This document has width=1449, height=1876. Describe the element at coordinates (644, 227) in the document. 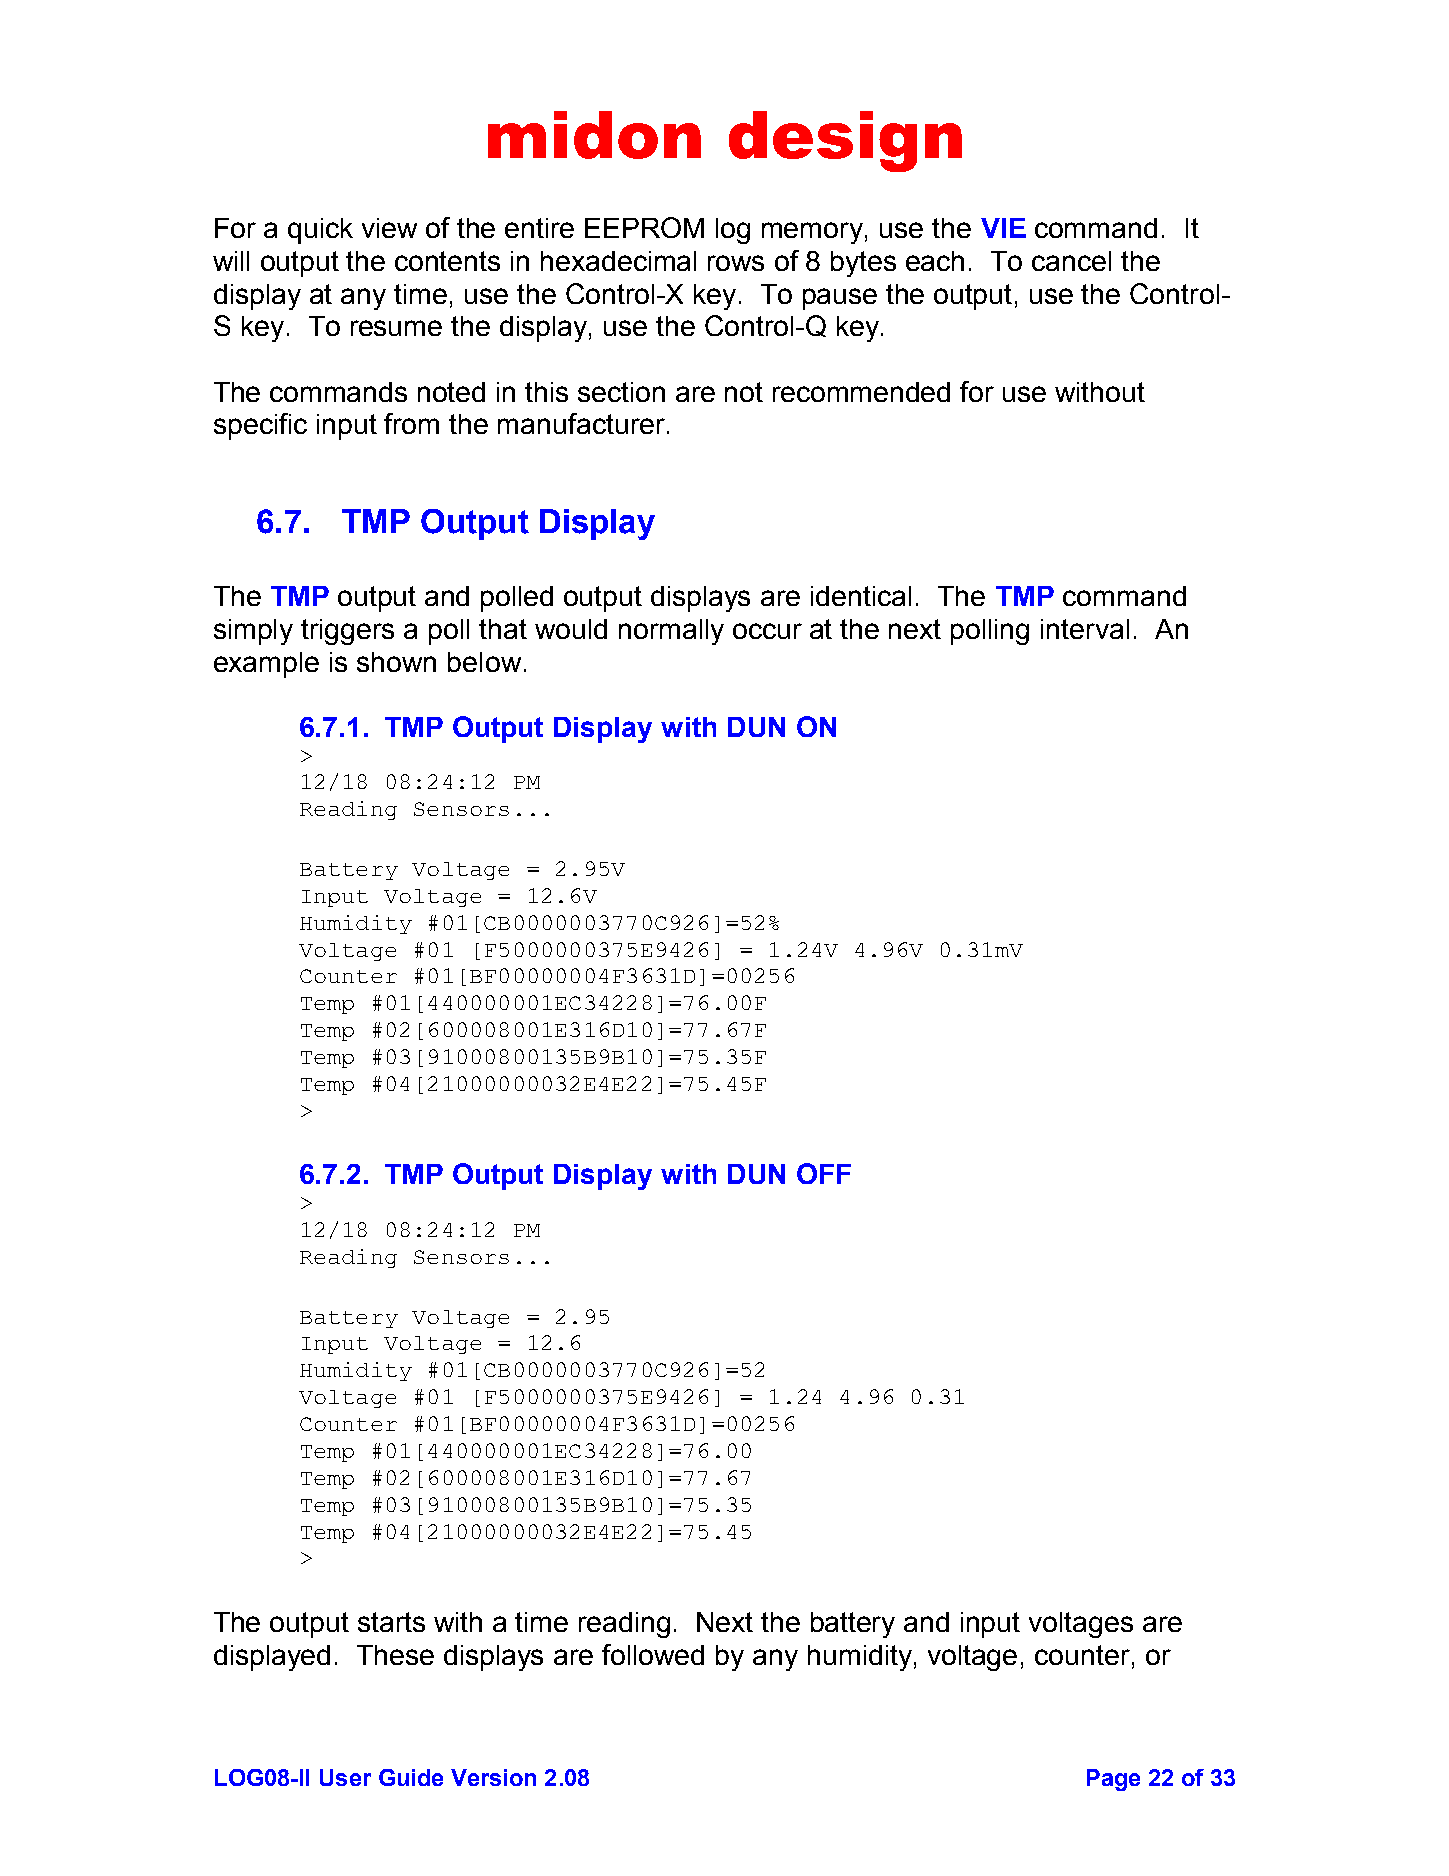

I see `EEPROM` at that location.
